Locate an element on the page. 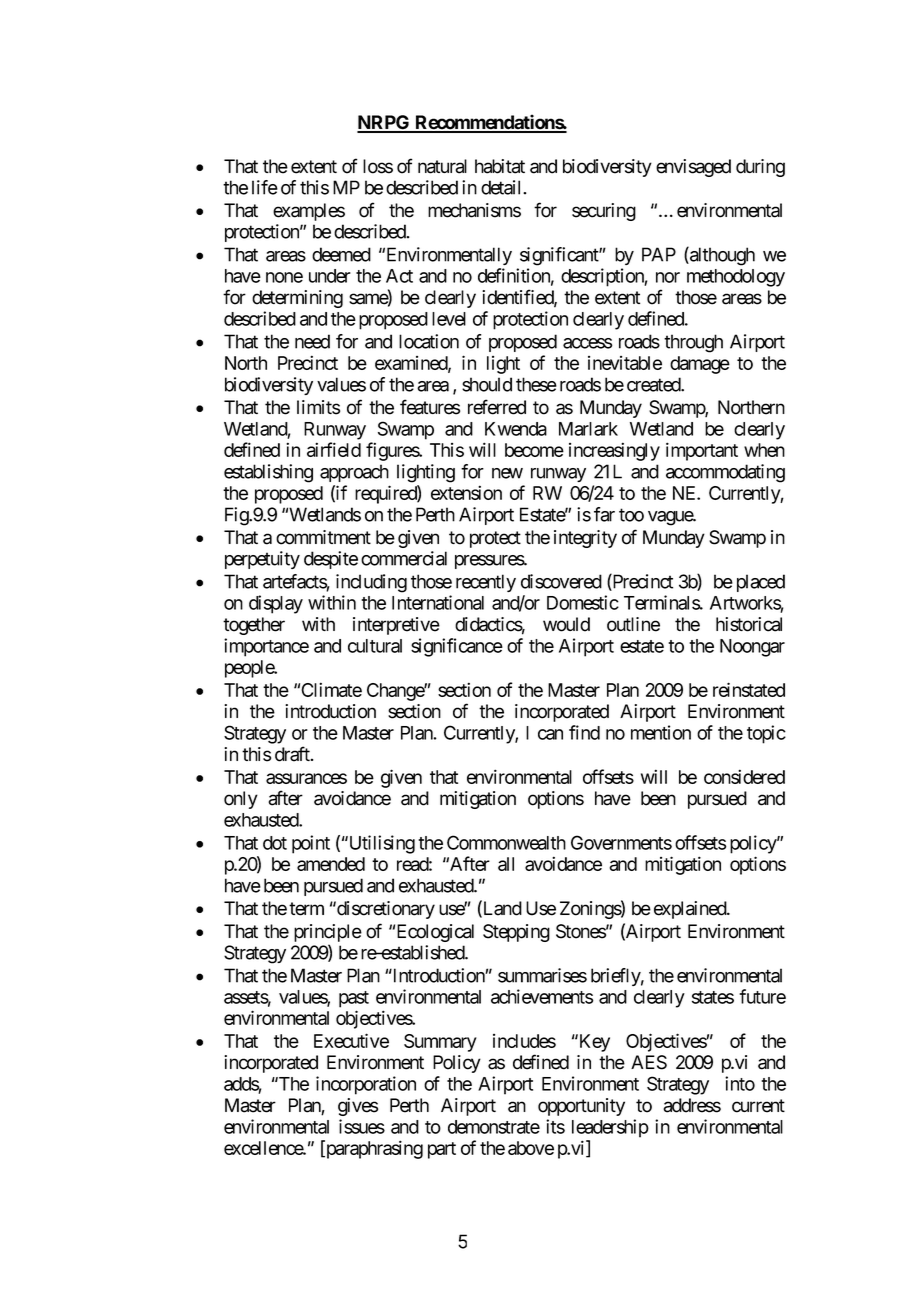  together is located at coordinates (254, 626).
